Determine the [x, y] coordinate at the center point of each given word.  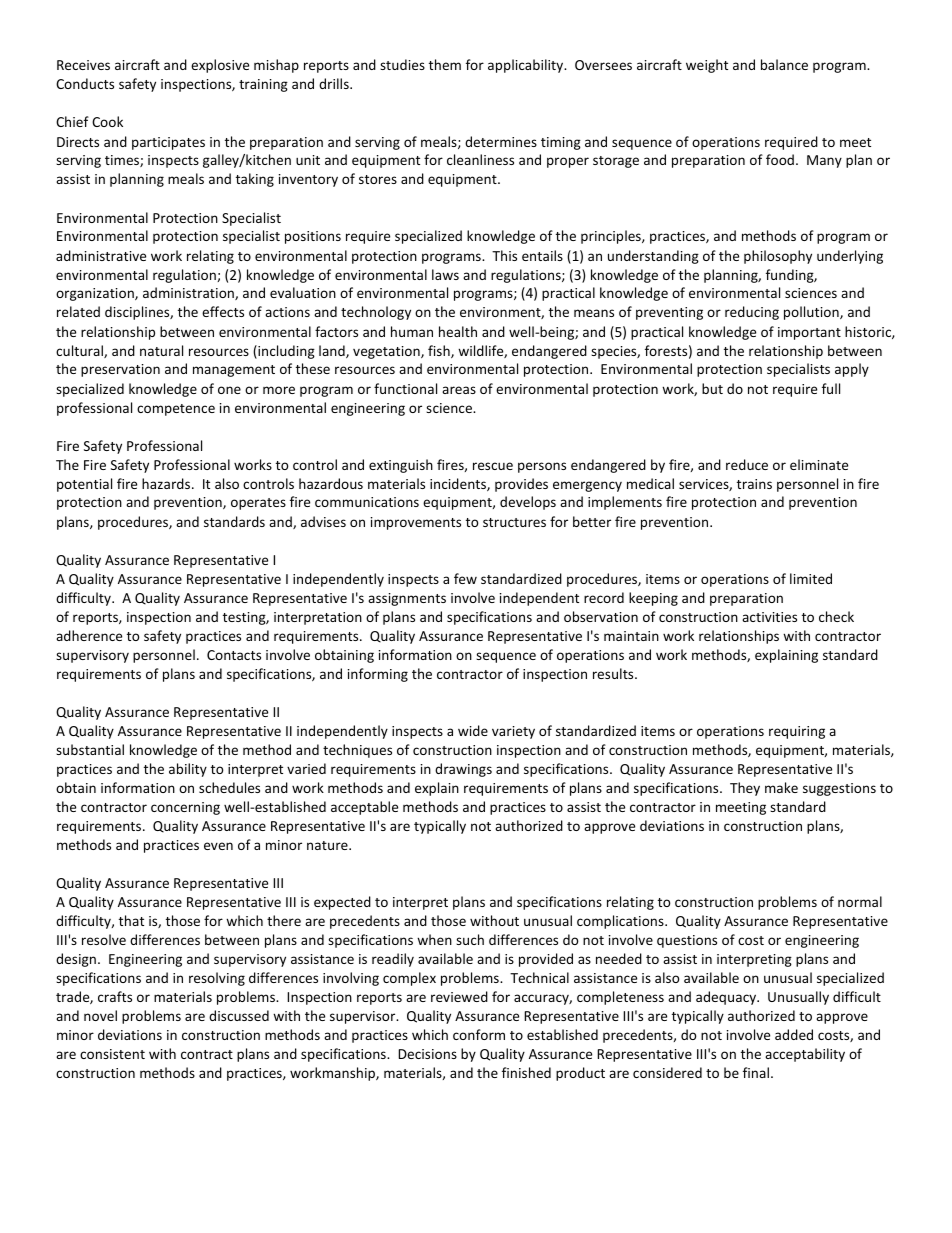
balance [784, 64]
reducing [752, 313]
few [465, 578]
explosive [220, 66]
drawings [463, 770]
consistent [112, 1054]
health [458, 331]
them [445, 64]
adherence [89, 635]
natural [161, 350]
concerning [185, 808]
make [781, 787]
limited [811, 578]
